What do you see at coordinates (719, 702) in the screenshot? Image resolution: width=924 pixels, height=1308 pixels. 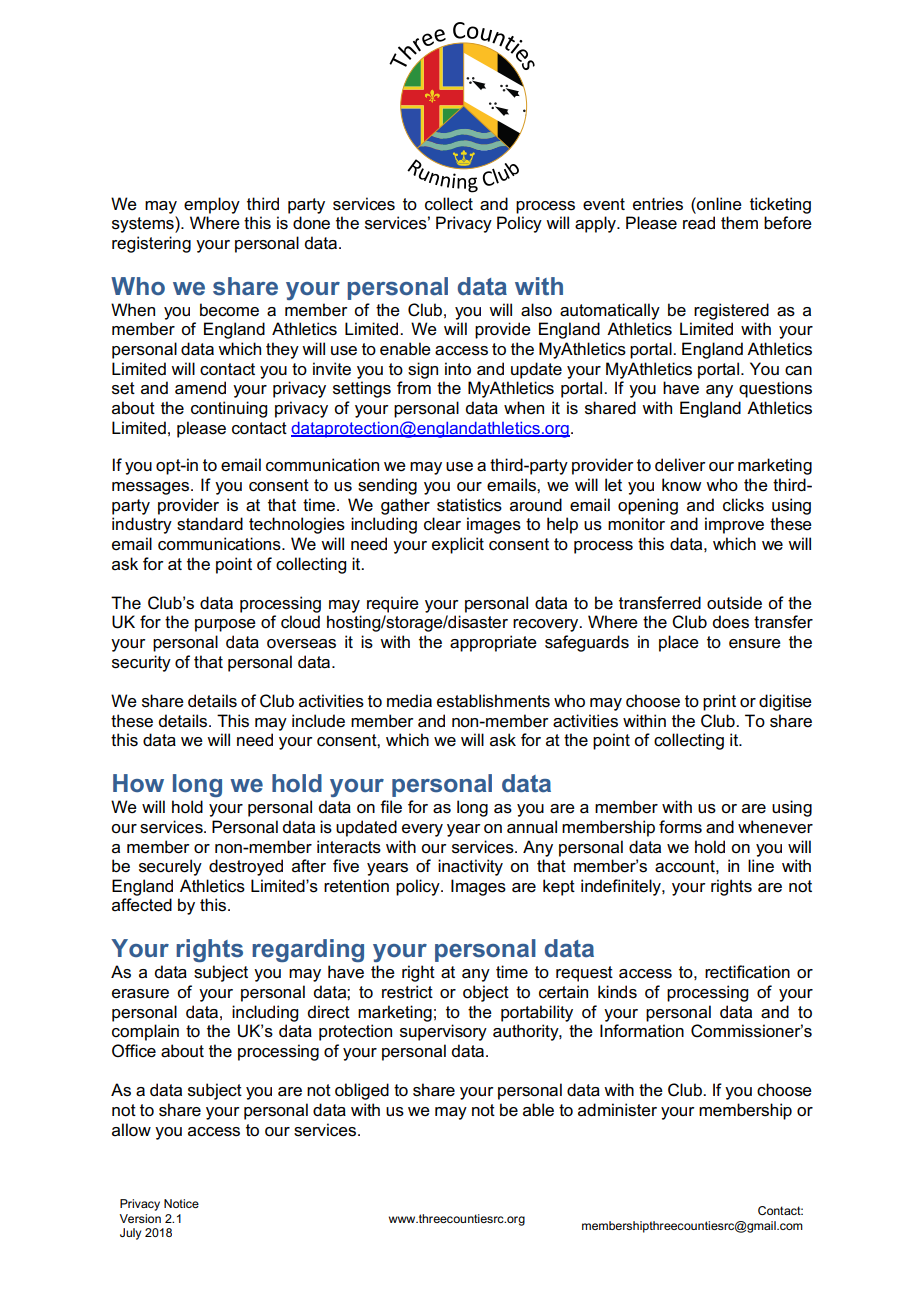 I see `print` at bounding box center [719, 702].
